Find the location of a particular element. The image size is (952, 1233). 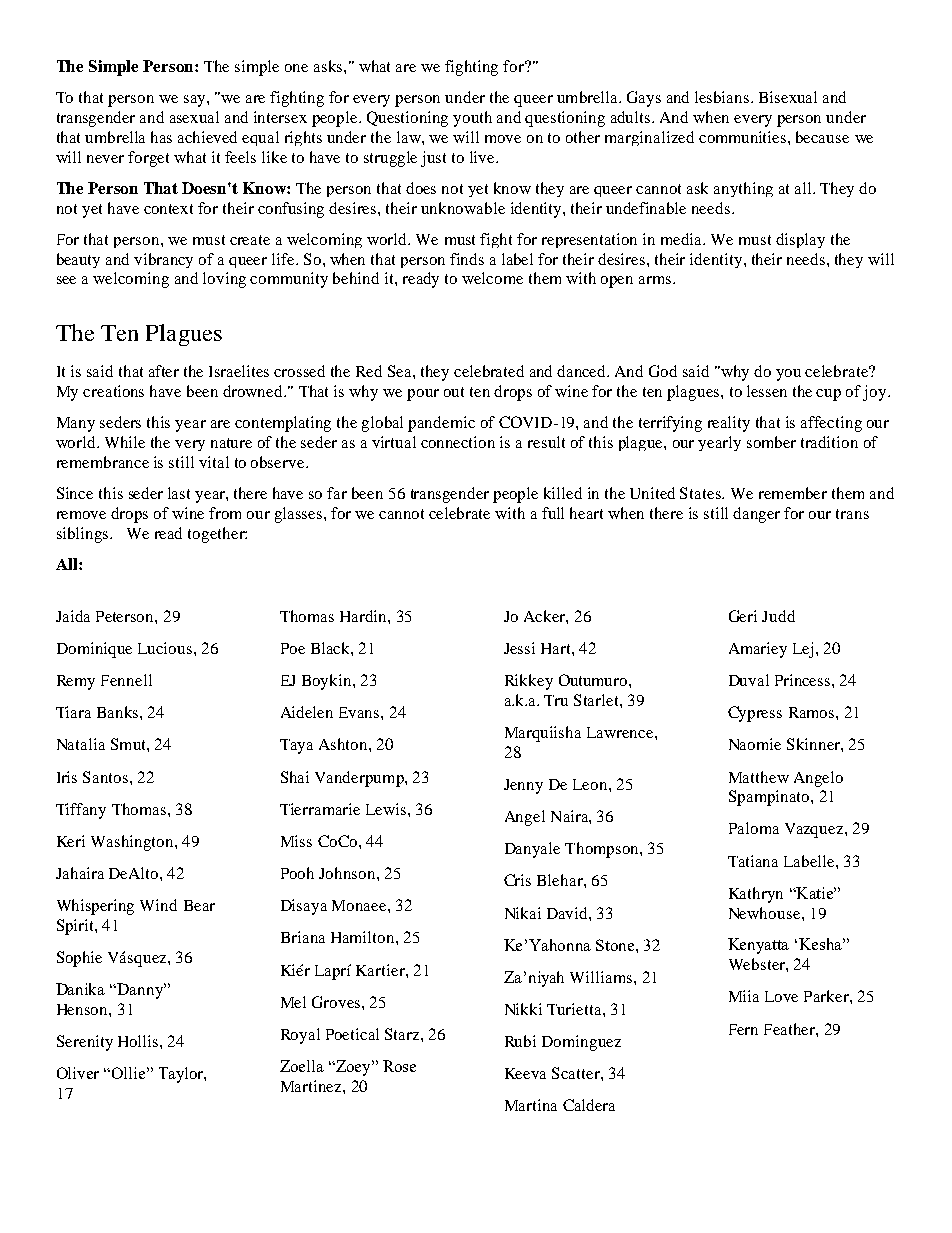

Lucious is located at coordinates (165, 648).
